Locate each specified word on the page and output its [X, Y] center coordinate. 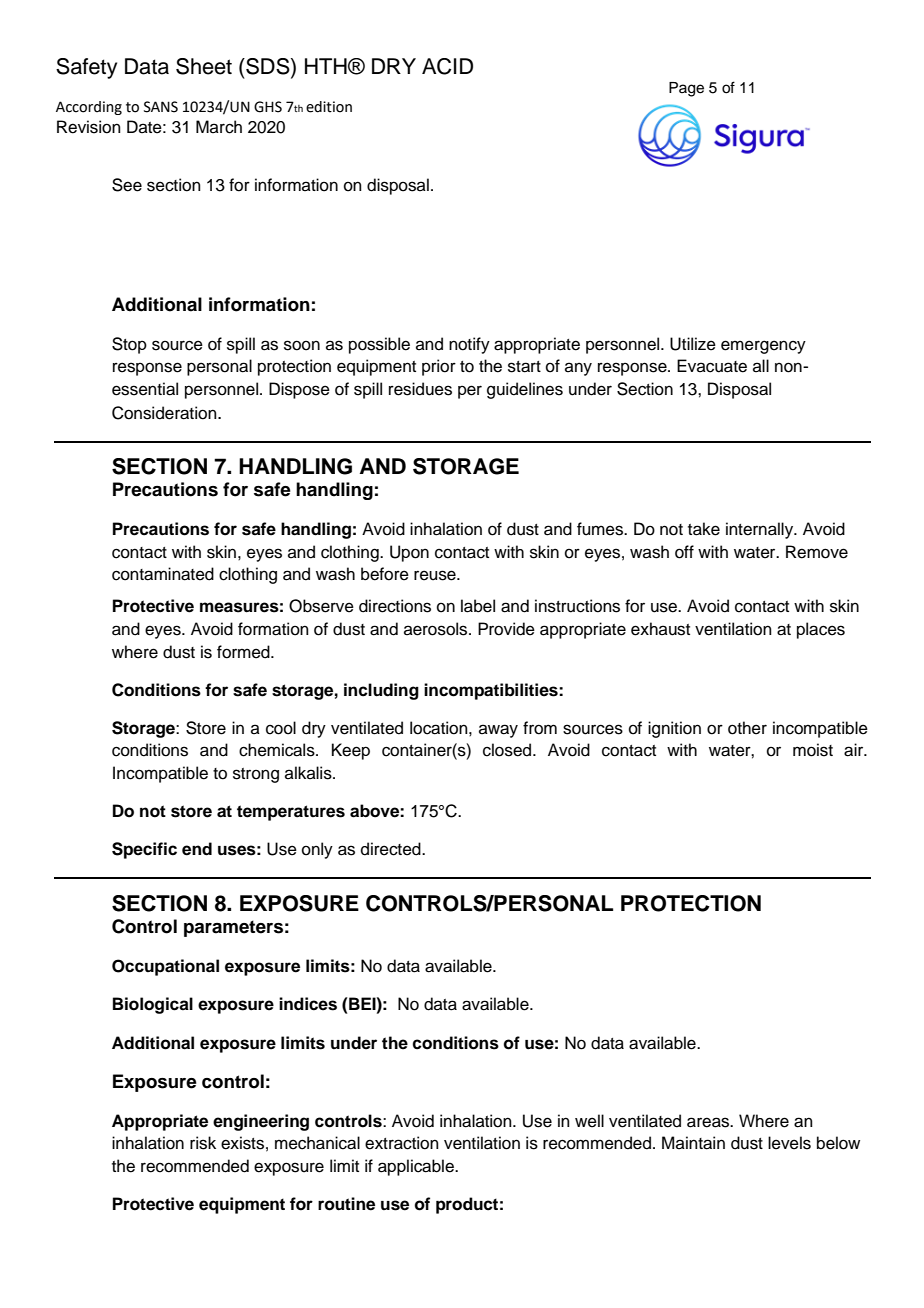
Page [686, 89]
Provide [506, 629]
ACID [447, 66]
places [821, 630]
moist [813, 750]
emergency [763, 347]
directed [392, 849]
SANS [161, 107]
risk [203, 1143]
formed [244, 652]
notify [469, 345]
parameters [233, 928]
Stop [129, 345]
